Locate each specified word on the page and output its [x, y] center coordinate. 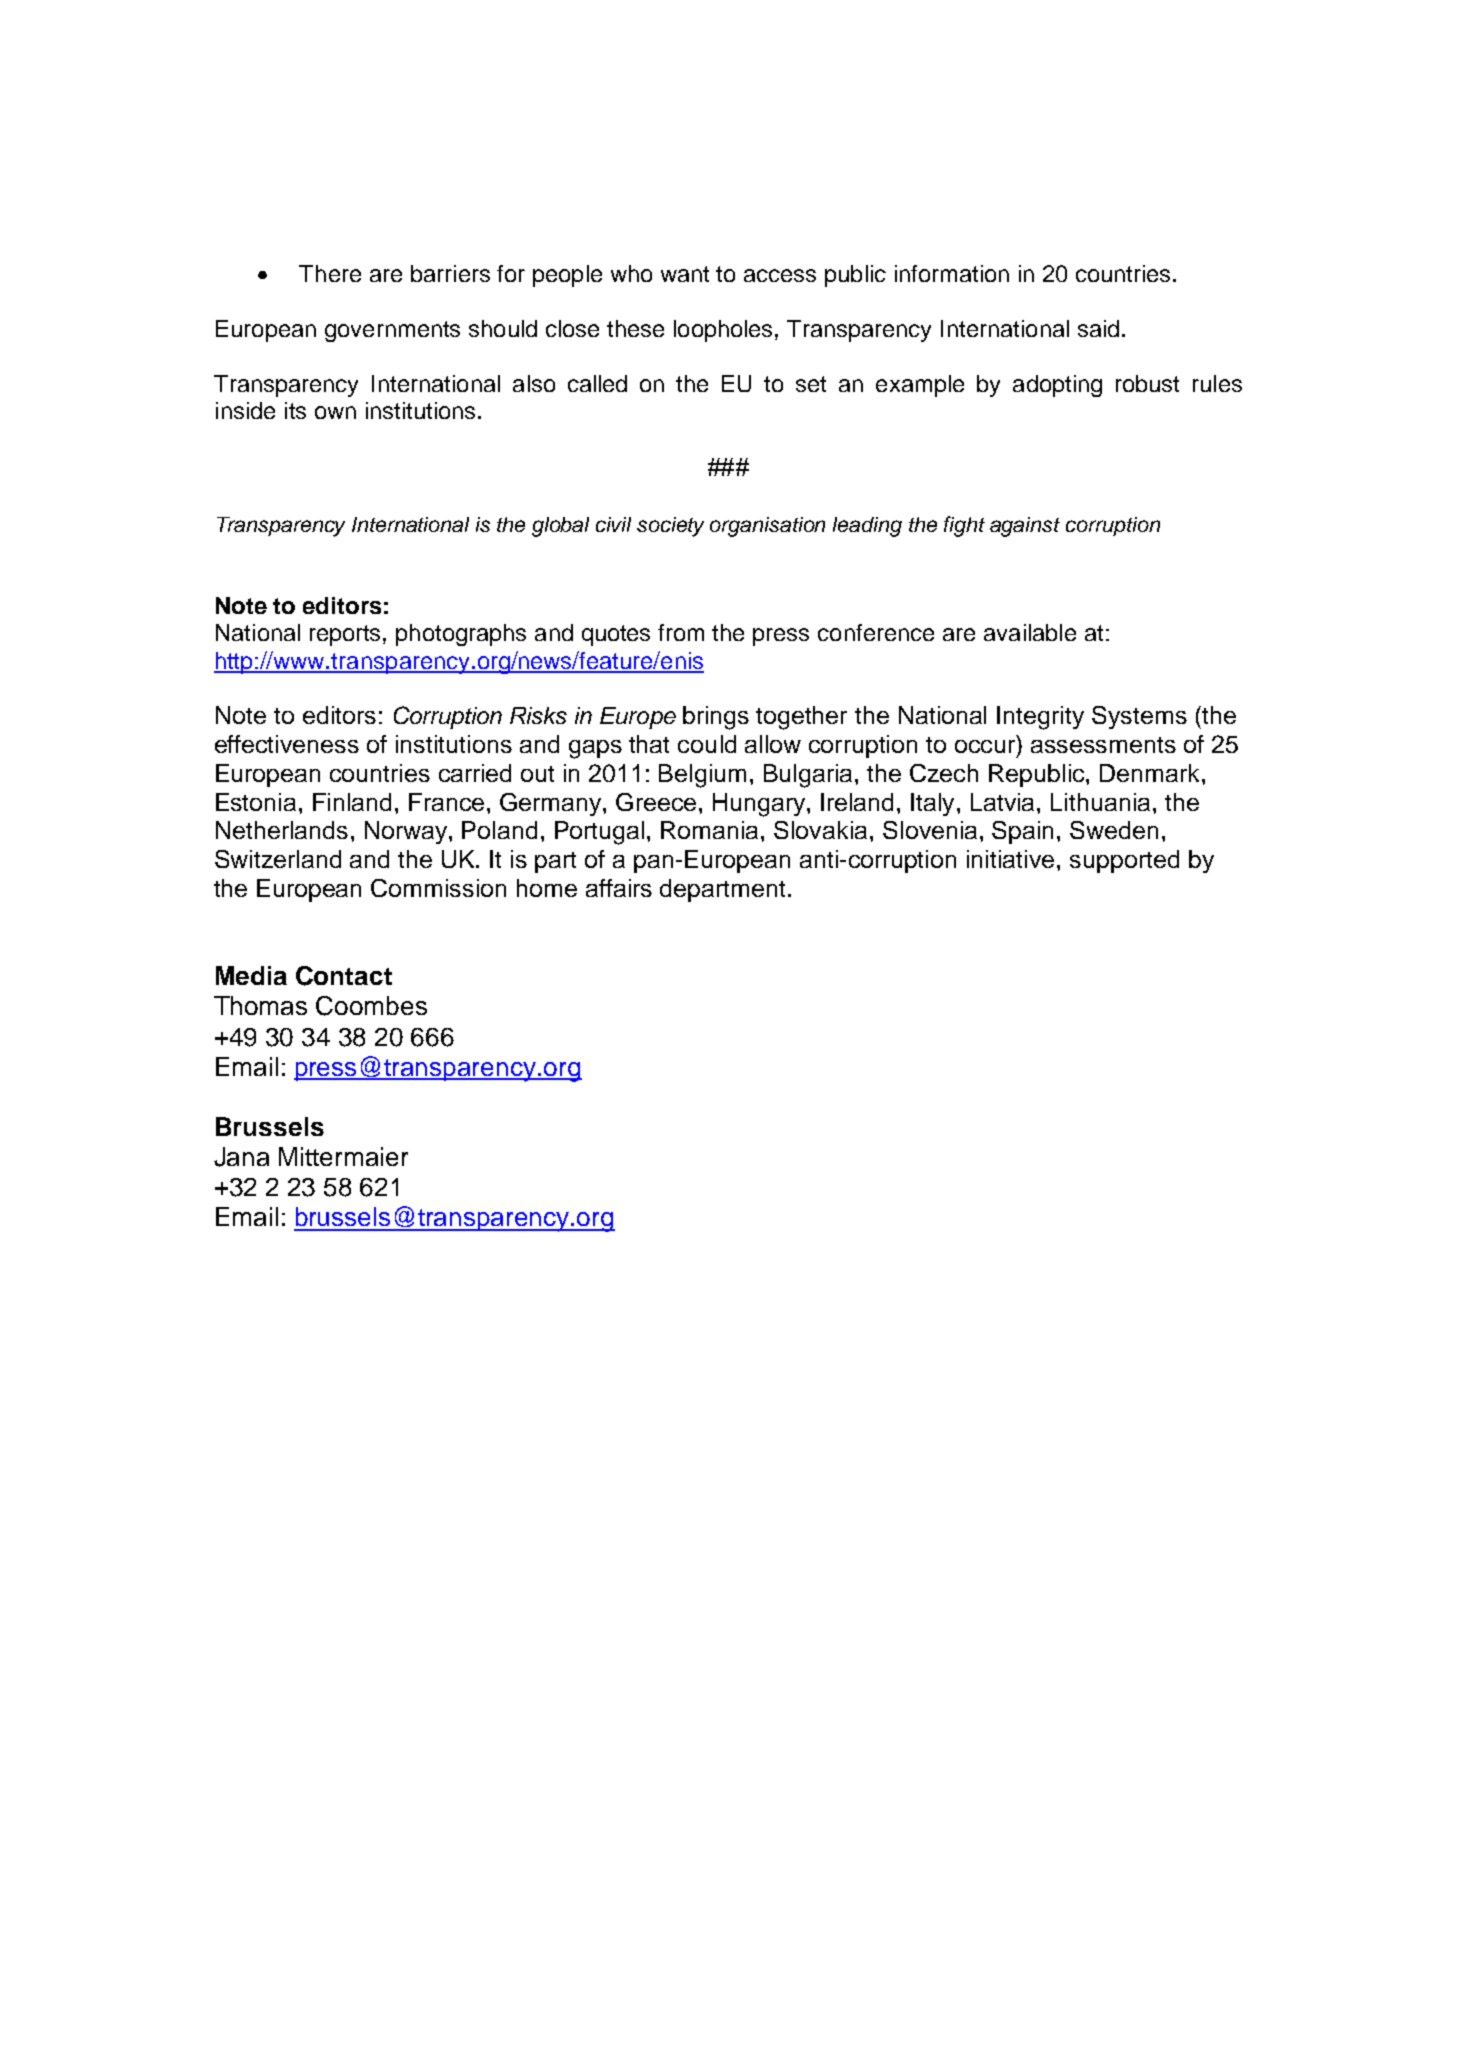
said [1098, 328]
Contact [344, 976]
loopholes [725, 331]
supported [1124, 861]
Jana [241, 1157]
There [330, 273]
